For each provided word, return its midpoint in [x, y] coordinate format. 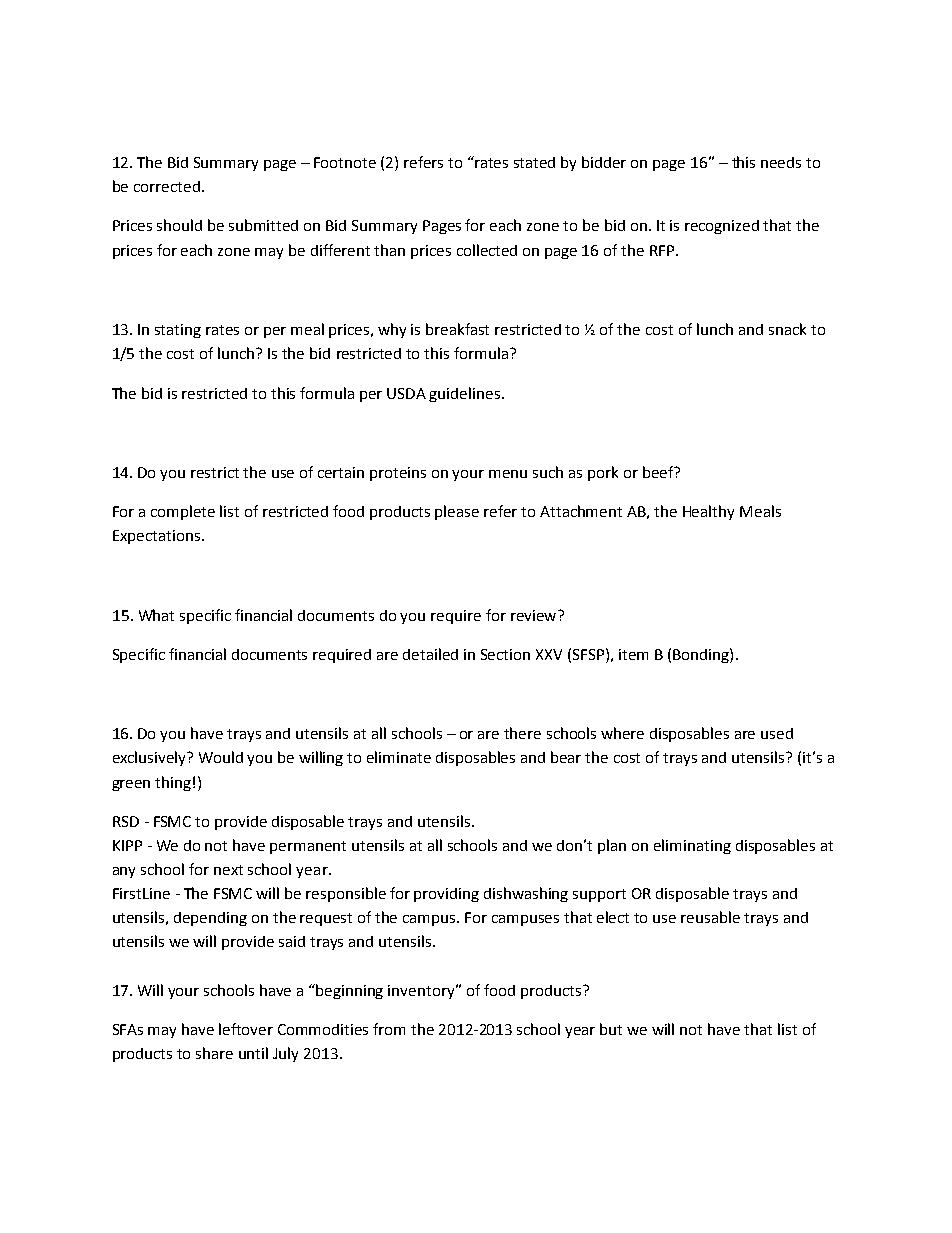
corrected [167, 186]
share [214, 1053]
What [156, 615]
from [389, 1029]
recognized [722, 227]
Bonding [702, 655]
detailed [430, 654]
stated [534, 162]
